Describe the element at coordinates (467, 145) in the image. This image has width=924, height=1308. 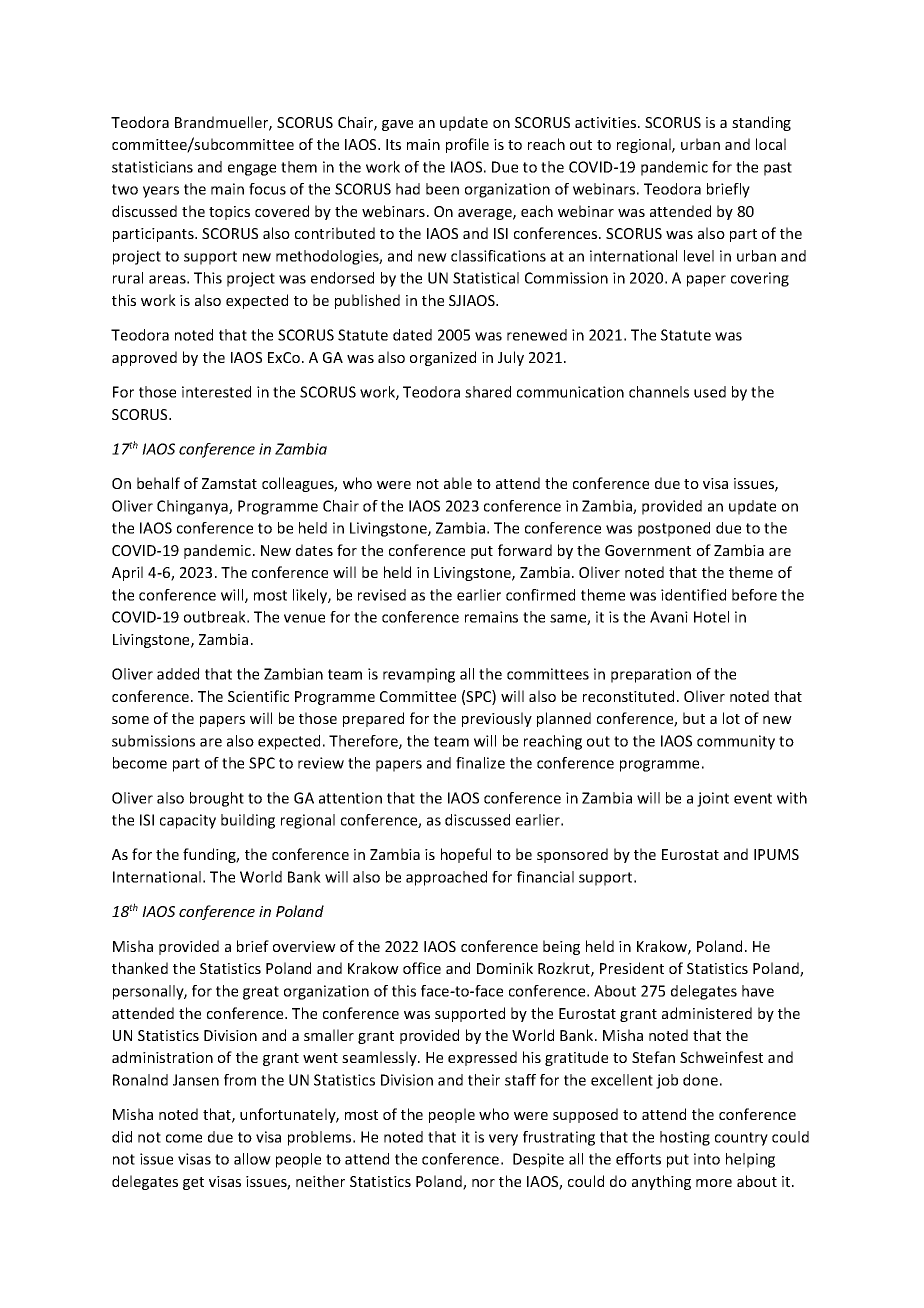
I see `profile` at that location.
